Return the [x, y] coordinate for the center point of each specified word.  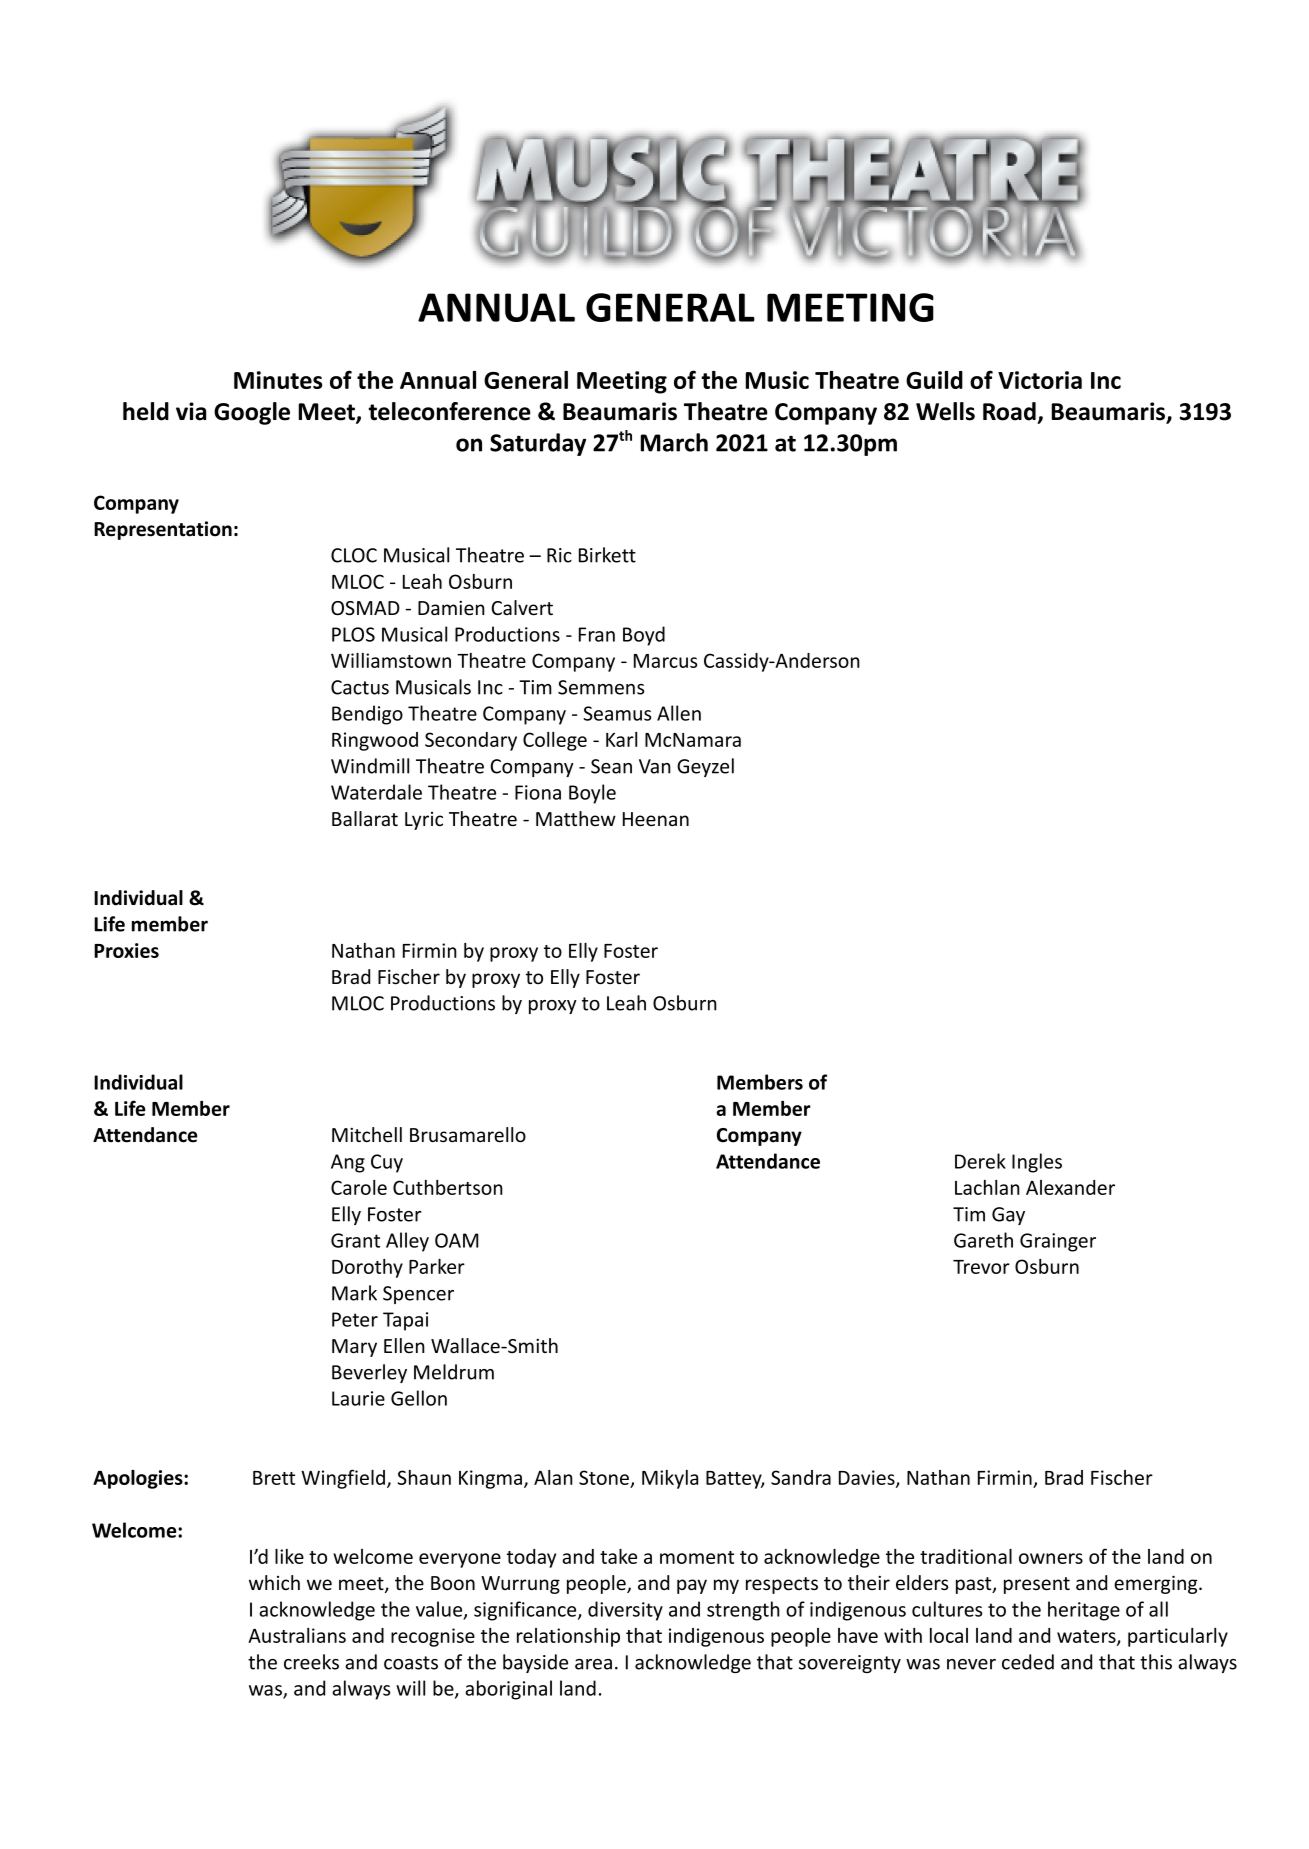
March [674, 442]
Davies [868, 1478]
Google [252, 413]
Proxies [126, 950]
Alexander [1070, 1187]
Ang [348, 1163]
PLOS [353, 634]
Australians [297, 1635]
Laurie [358, 1398]
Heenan [656, 819]
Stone [605, 1478]
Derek [980, 1161]
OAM [456, 1240]
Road [1009, 411]
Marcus [665, 661]
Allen [679, 713]
